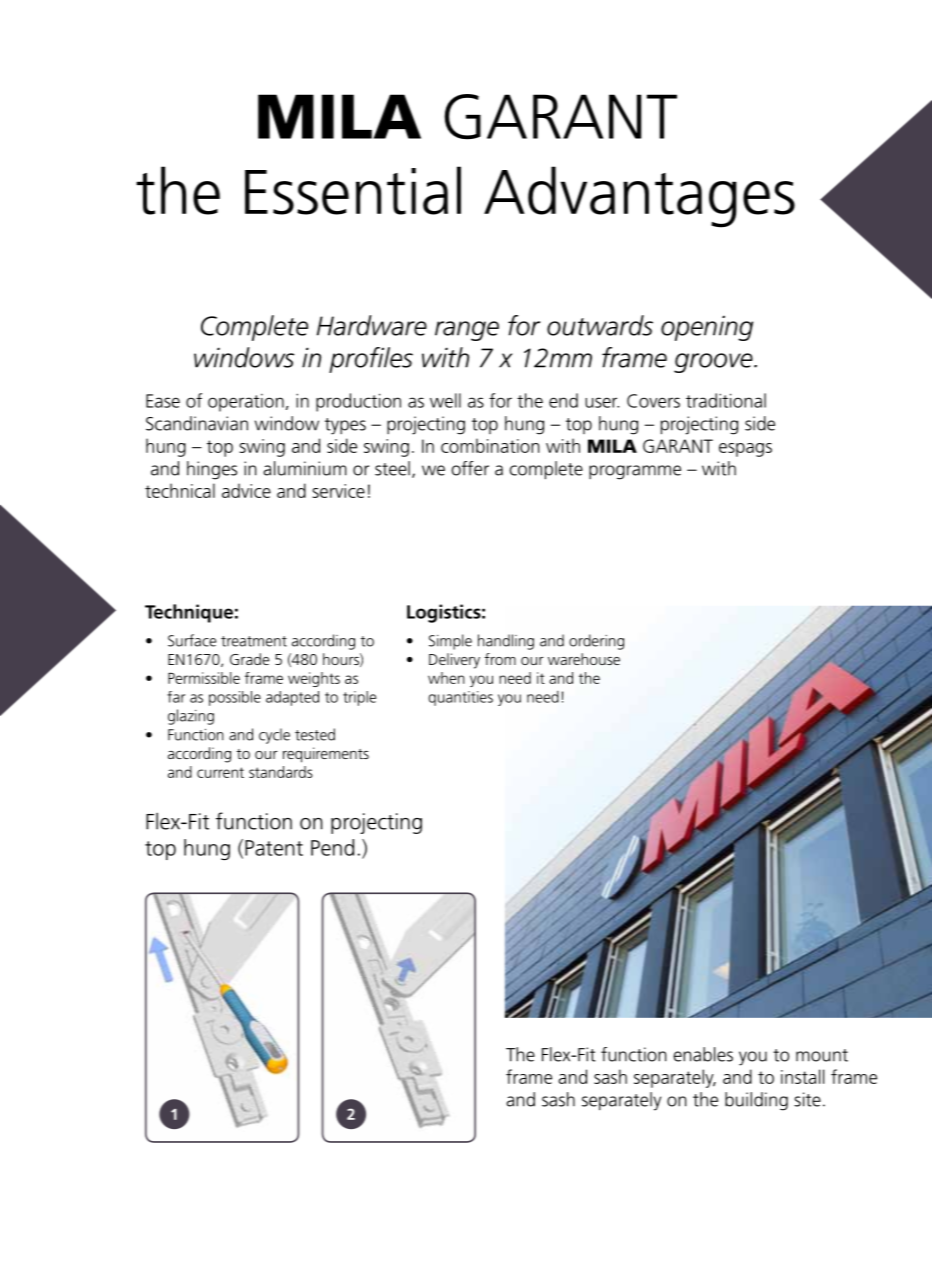  What do you see at coordinates (639, 197) in the screenshot?
I see `Advantages` at bounding box center [639, 197].
